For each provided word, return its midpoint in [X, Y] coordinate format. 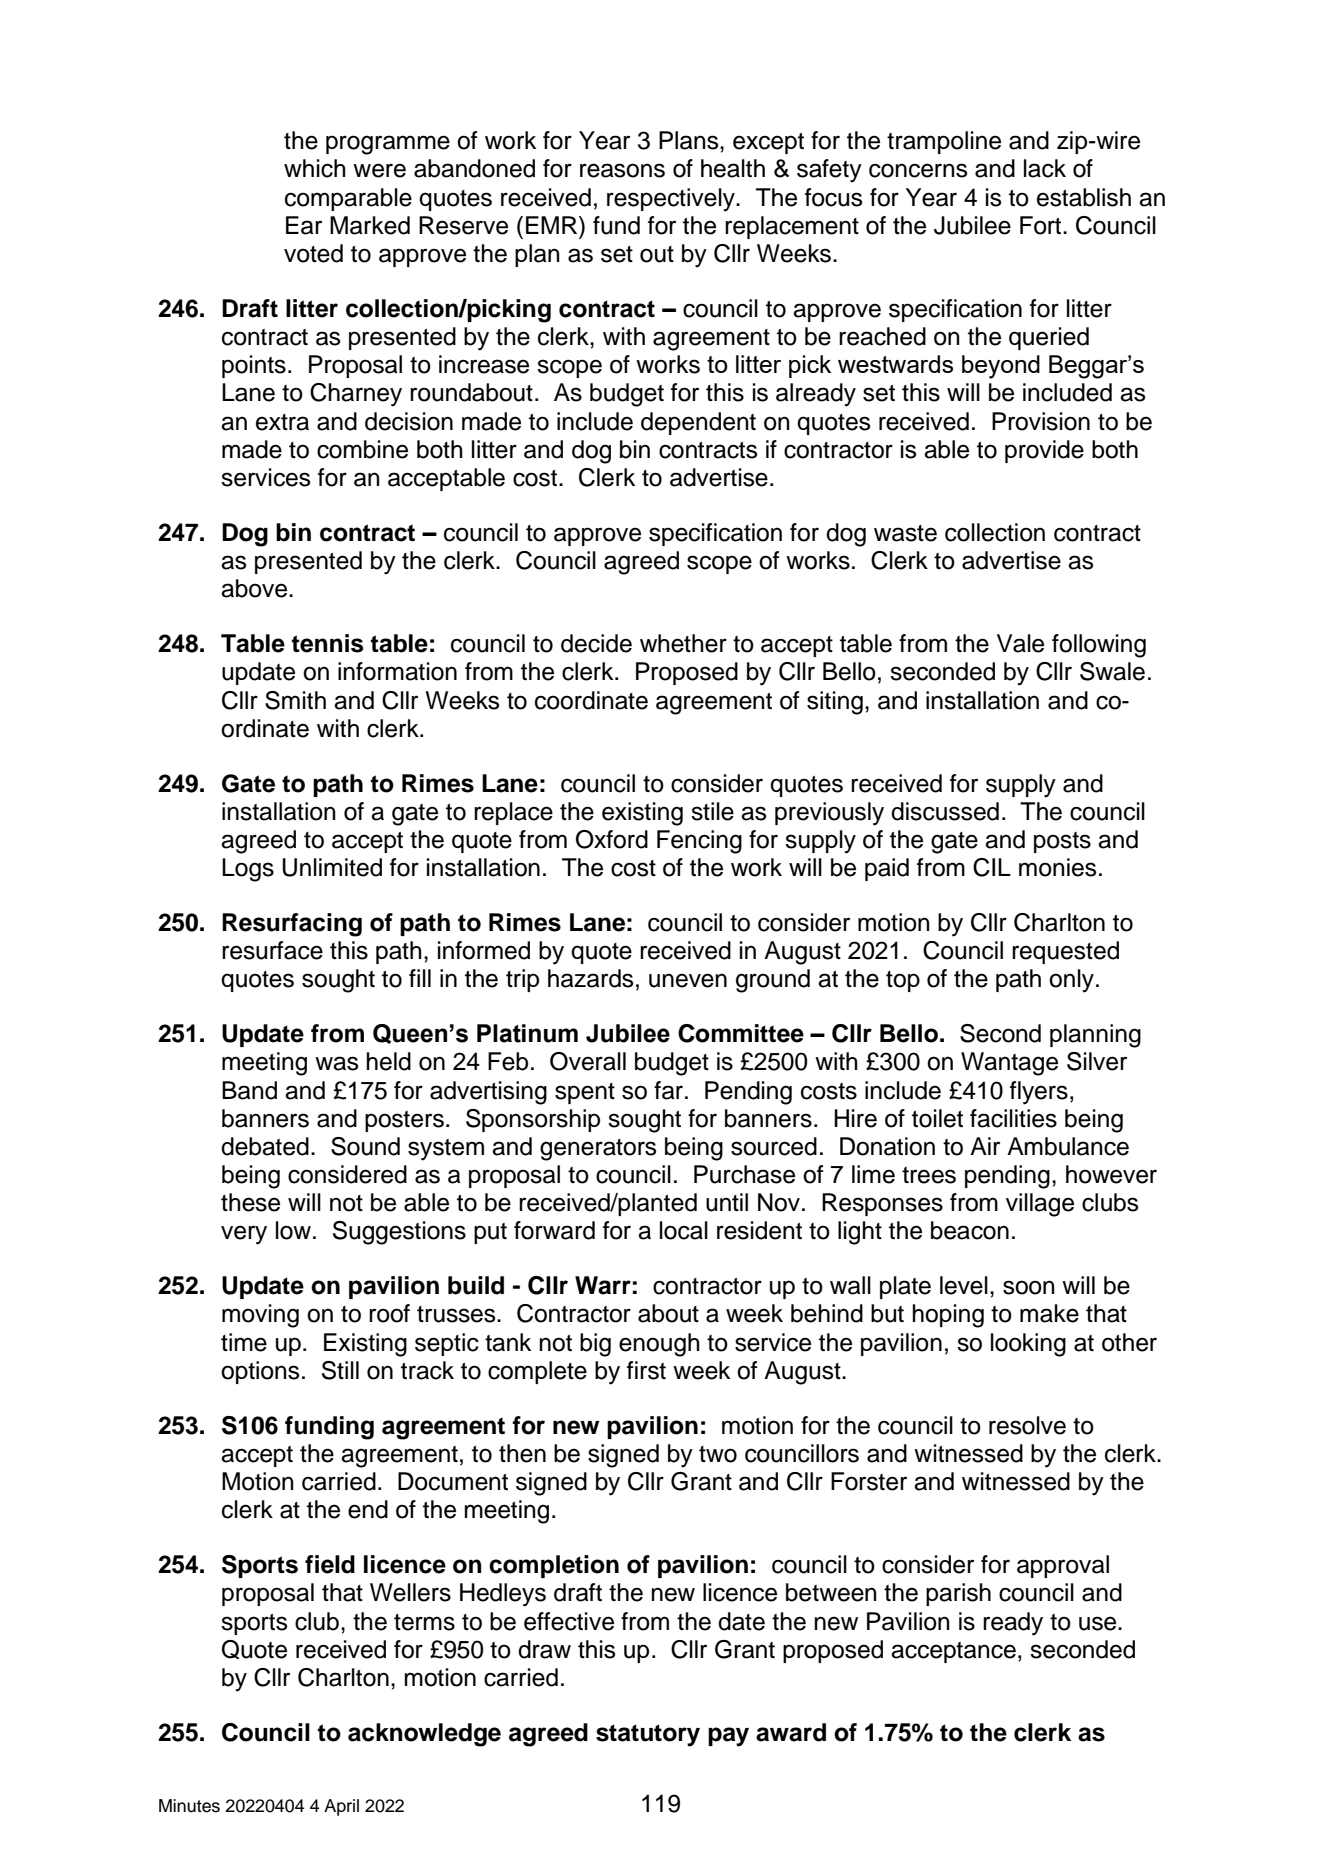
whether [683, 643]
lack [1045, 168]
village [1040, 1205]
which [315, 168]
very [244, 1235]
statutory [648, 1735]
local [684, 1230]
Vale [1020, 643]
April [341, 1807]
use [1099, 1623]
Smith [295, 700]
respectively [672, 200]
